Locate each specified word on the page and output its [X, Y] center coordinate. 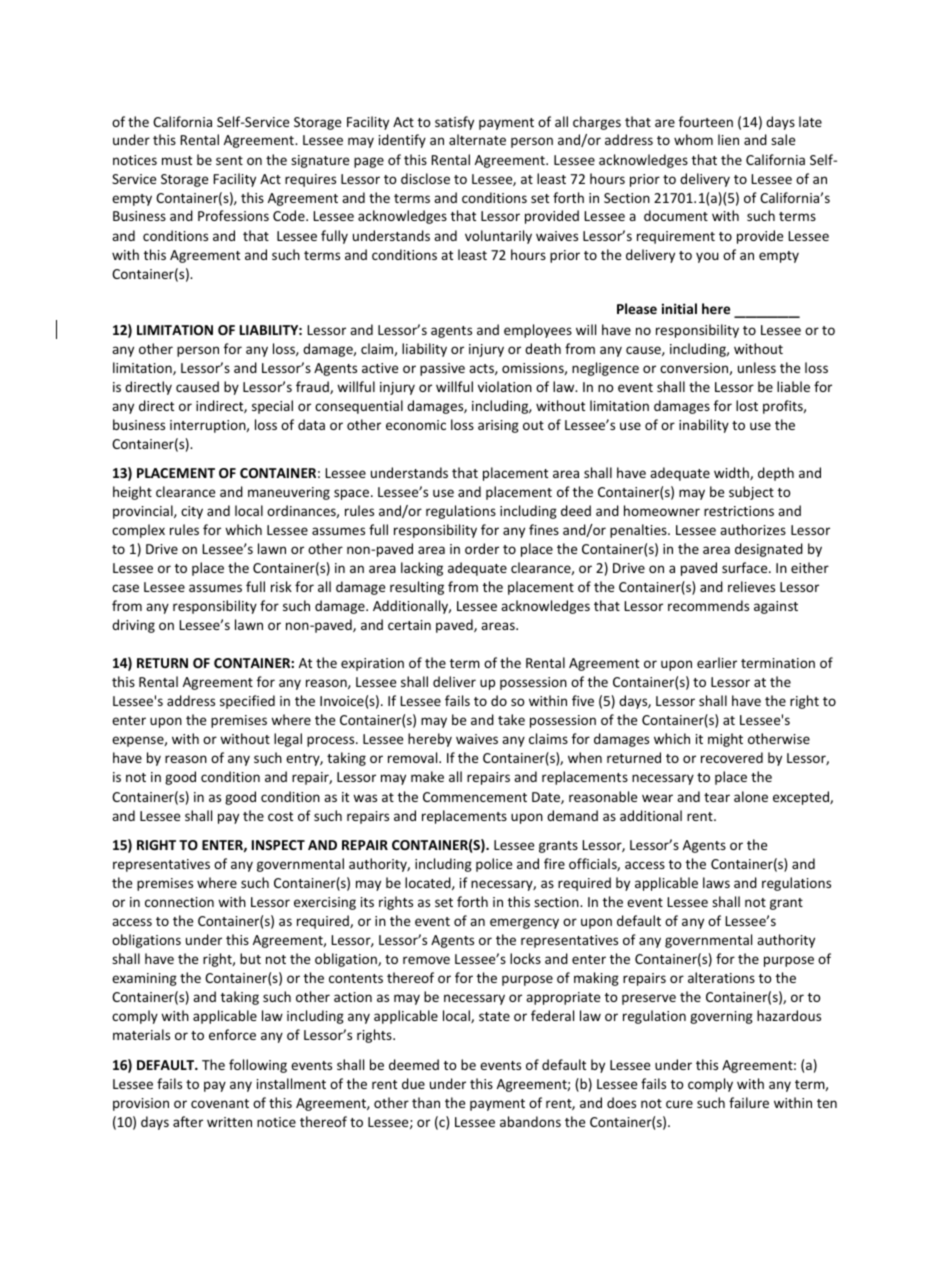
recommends [708, 605]
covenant [220, 1103]
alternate [477, 139]
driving [133, 626]
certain [409, 625]
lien [728, 139]
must [177, 160]
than [426, 1102]
